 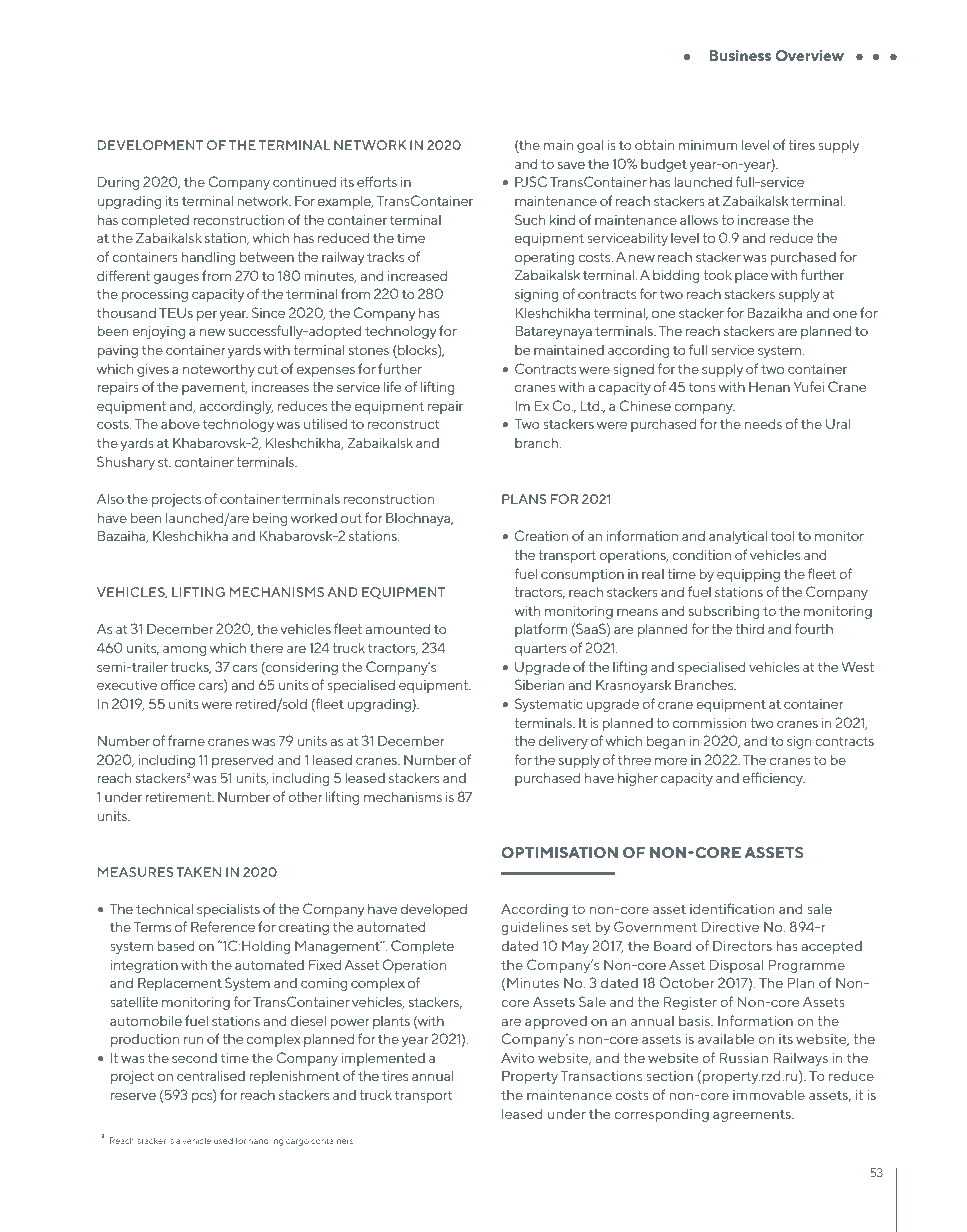 What do you see at coordinates (541, 630) in the document?
I see `platform` at bounding box center [541, 630].
